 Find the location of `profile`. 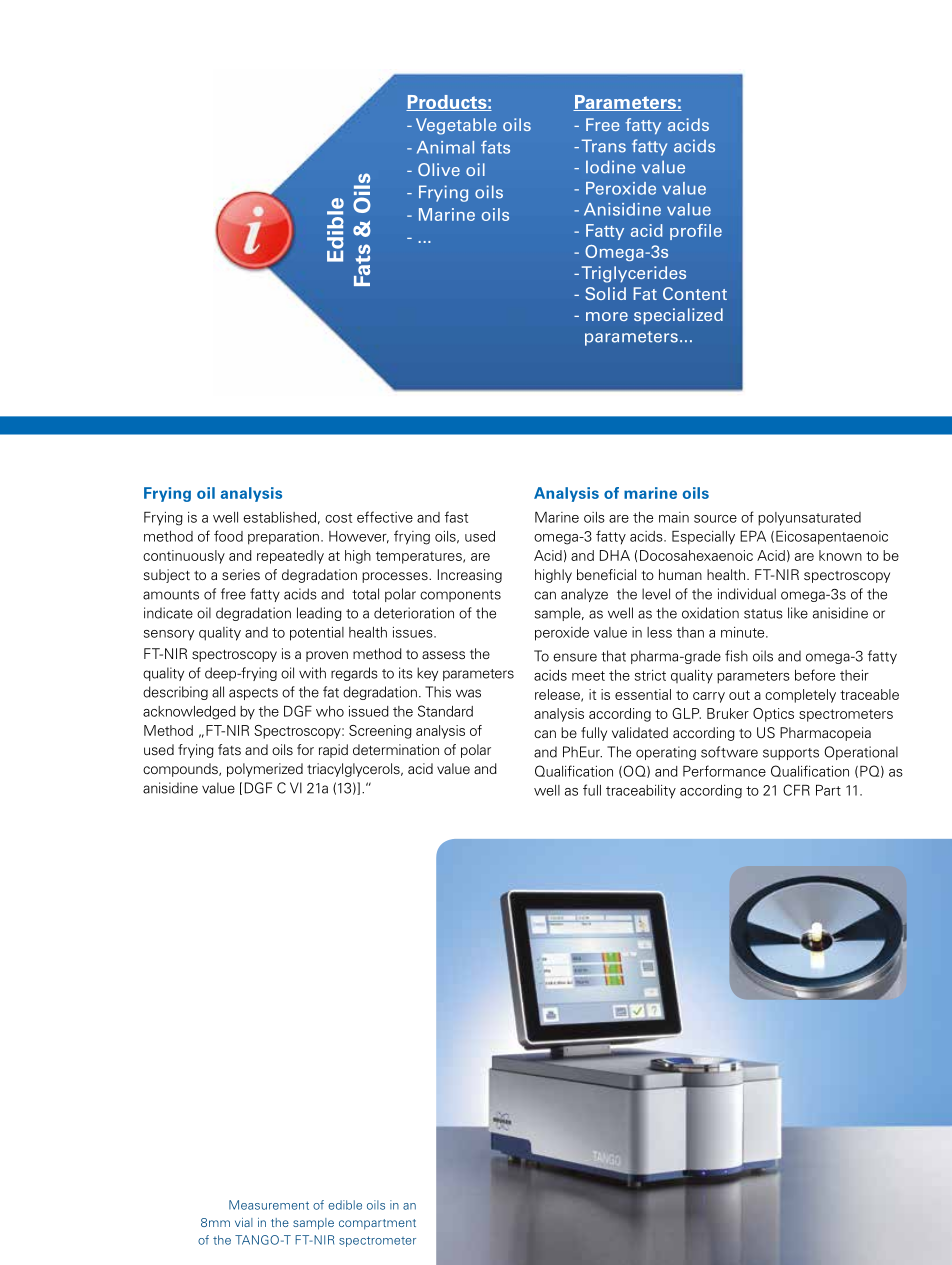

profile is located at coordinates (696, 232).
